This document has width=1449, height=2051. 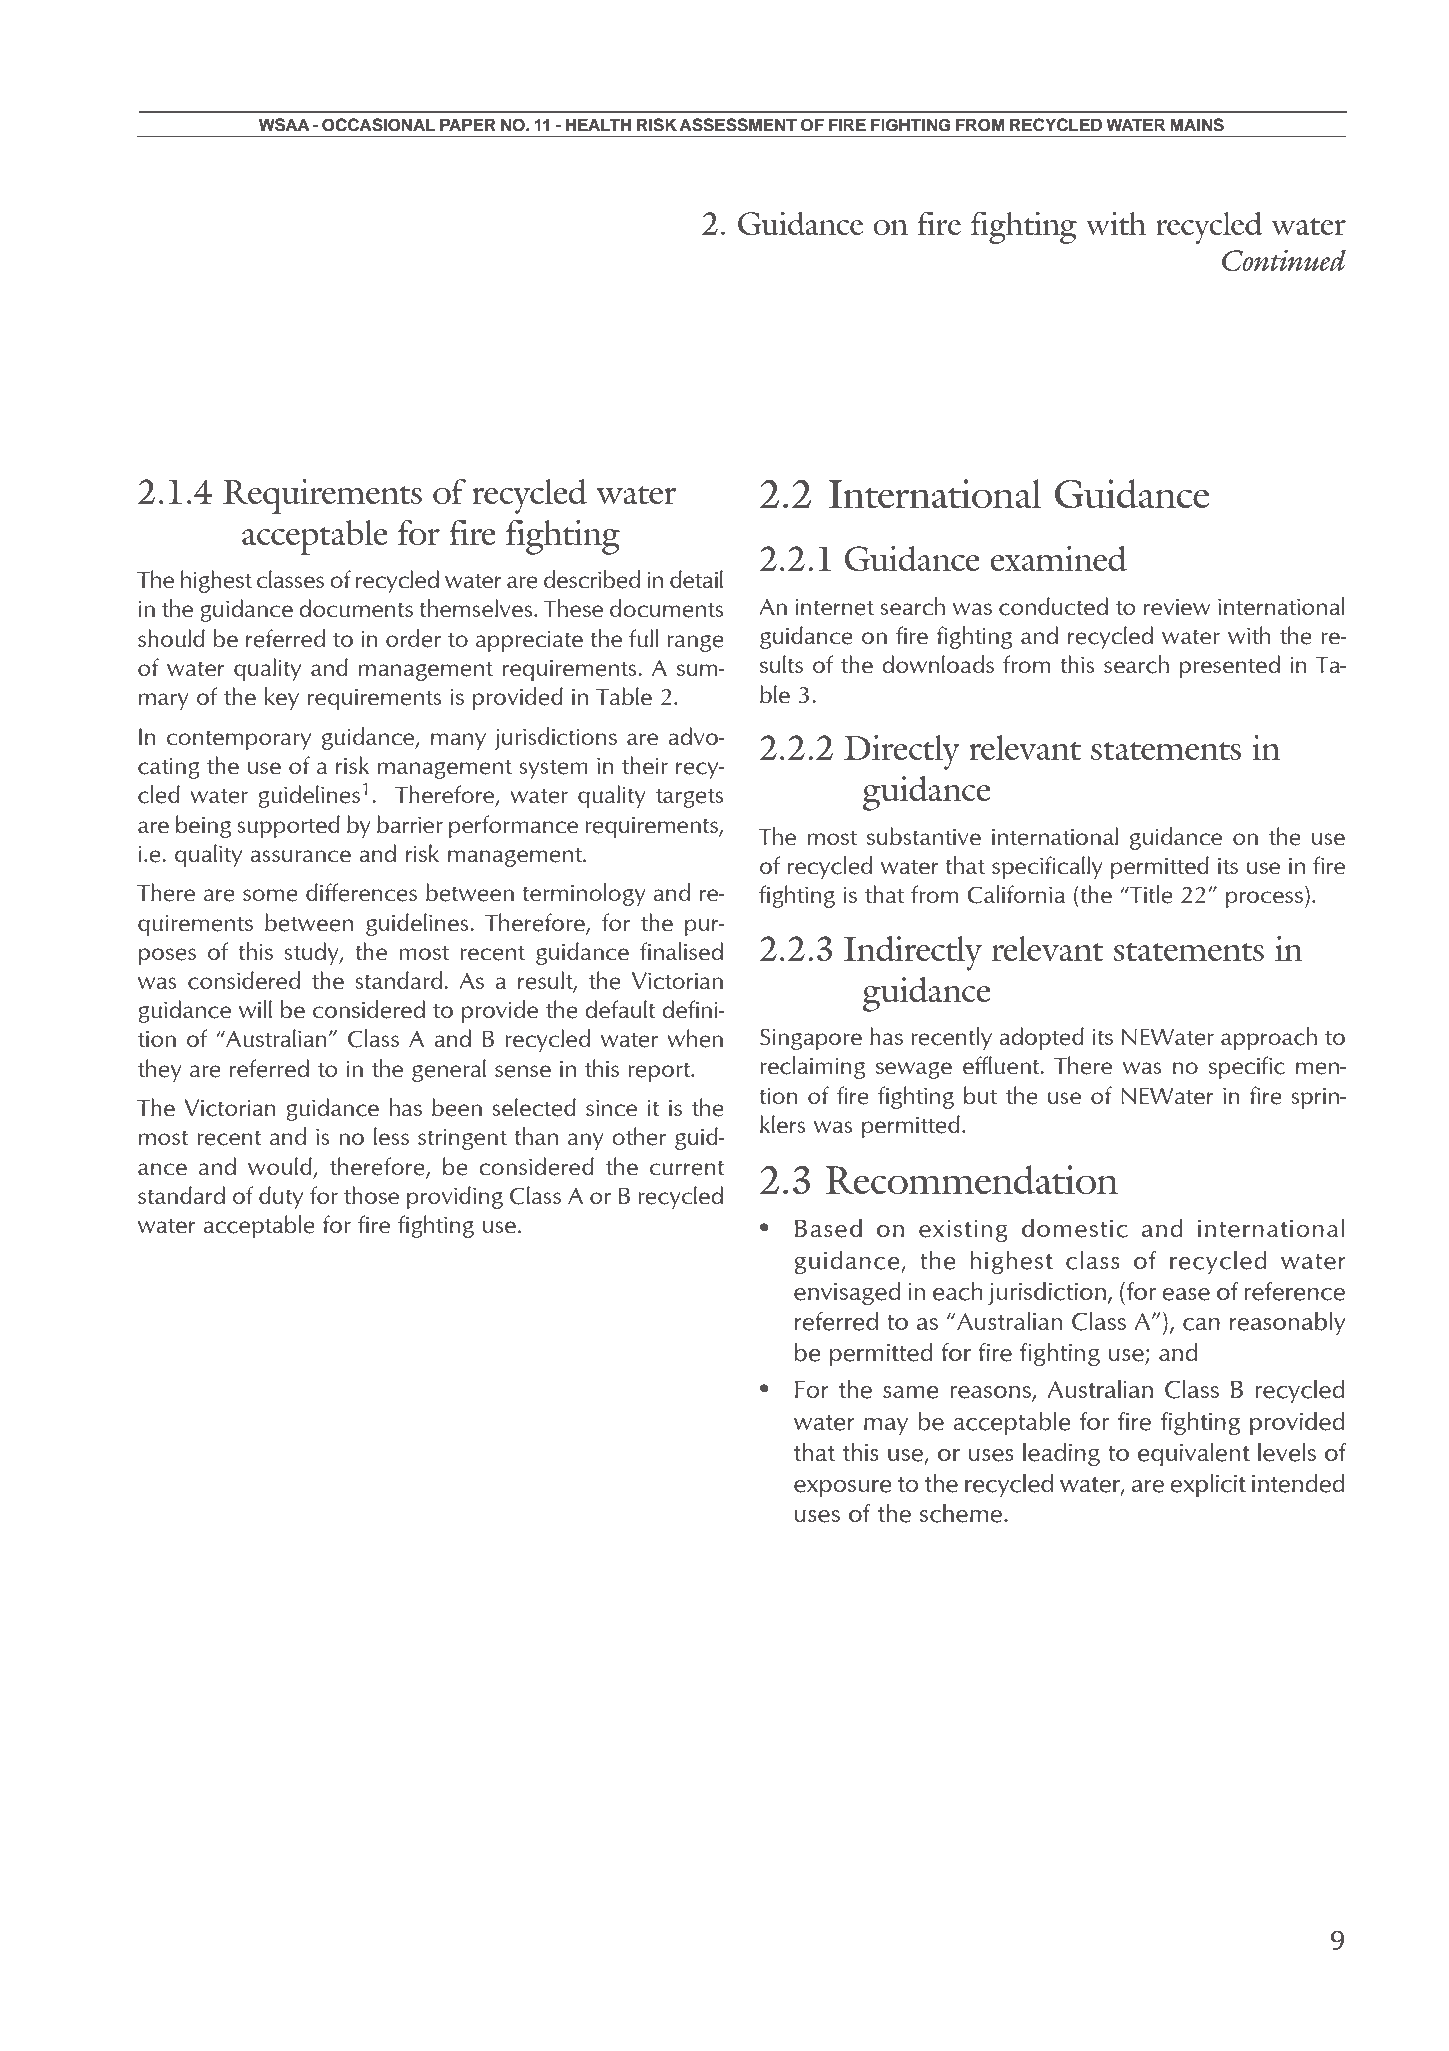 I want to click on examined, so click(x=1058, y=558).
